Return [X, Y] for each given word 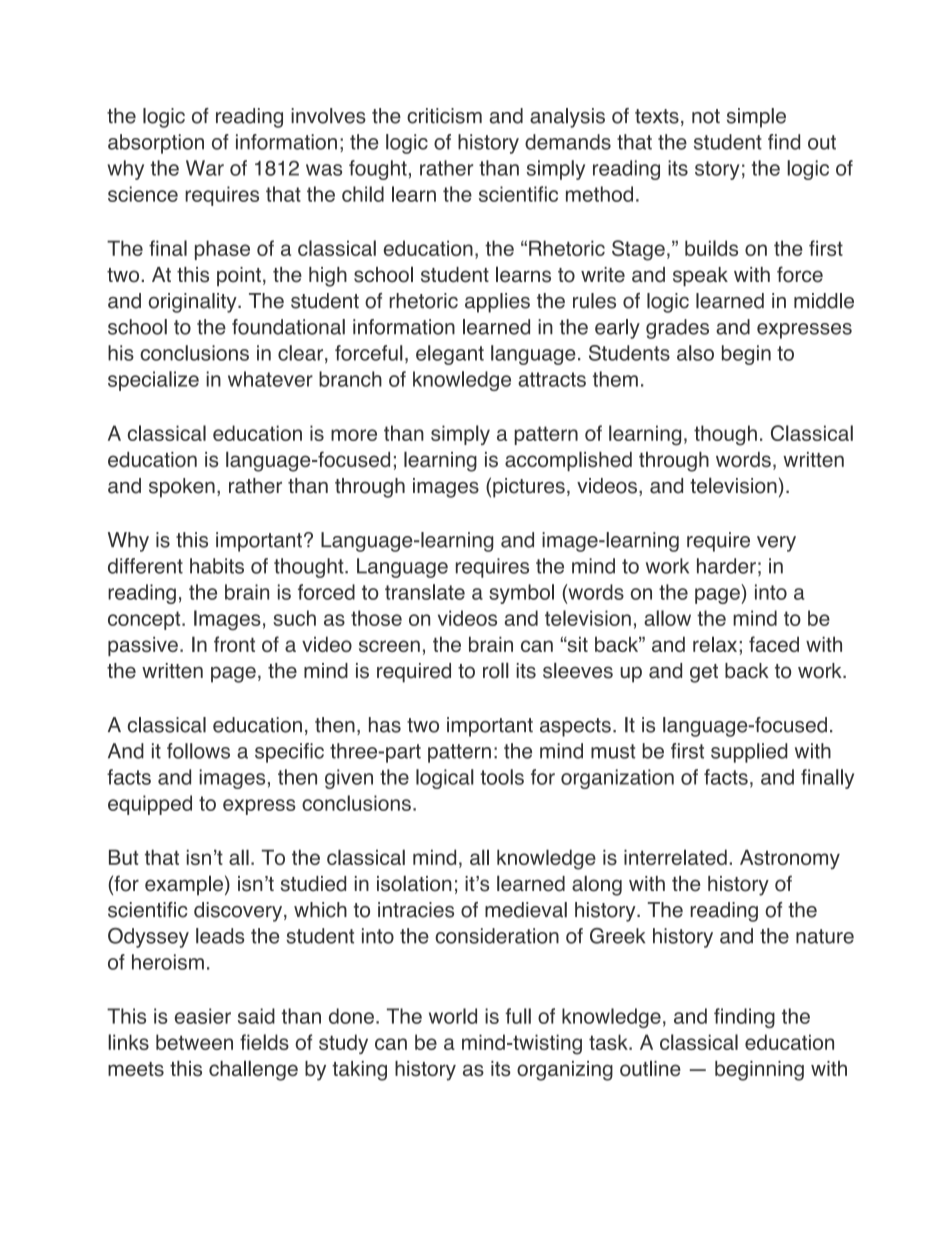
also [695, 353]
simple [756, 118]
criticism [444, 116]
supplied [749, 753]
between [194, 1042]
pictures [529, 488]
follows [198, 751]
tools [502, 777]
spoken [182, 488]
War [205, 168]
